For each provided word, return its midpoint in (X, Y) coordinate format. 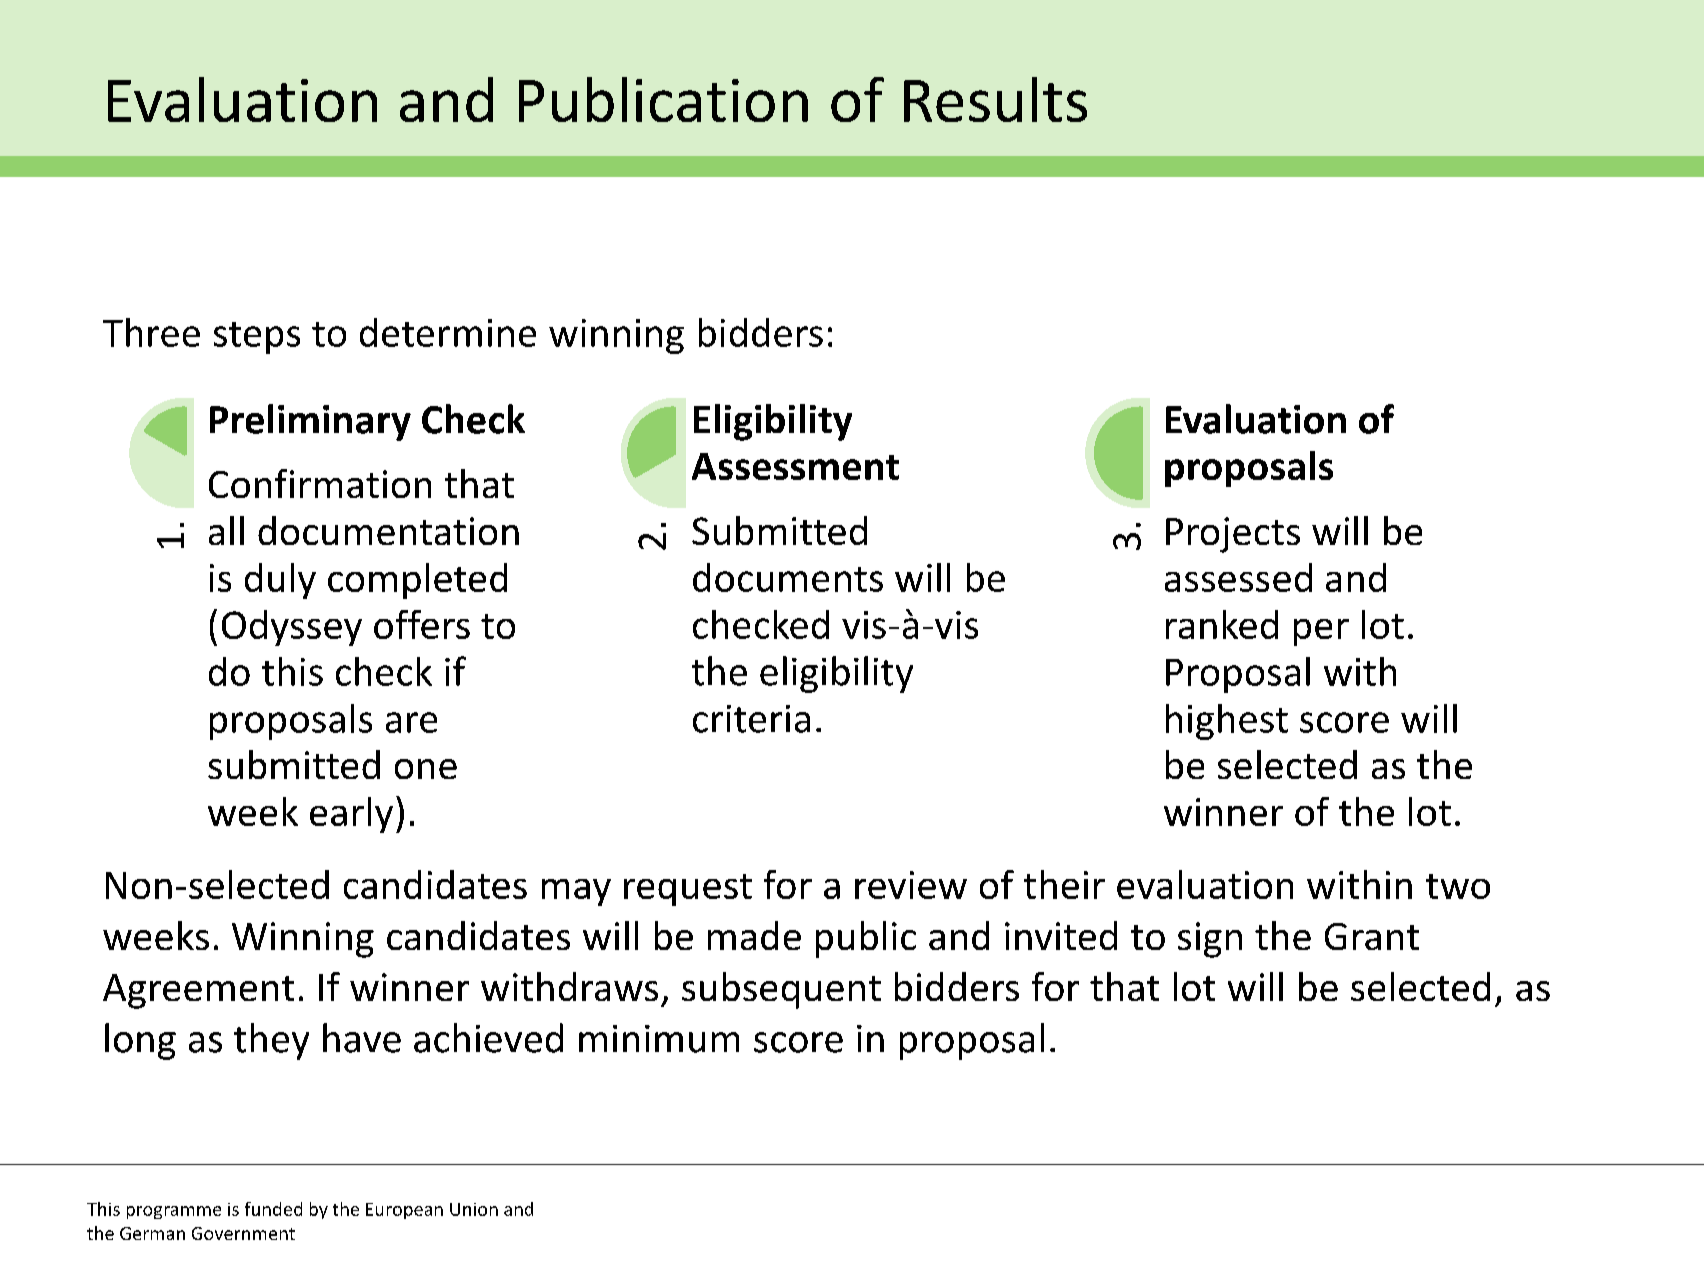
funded (273, 1209)
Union (474, 1209)
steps (257, 338)
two (1458, 886)
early (351, 815)
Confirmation (320, 483)
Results (995, 99)
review (911, 885)
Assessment (795, 466)
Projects (1233, 535)
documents (788, 577)
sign (1210, 940)
